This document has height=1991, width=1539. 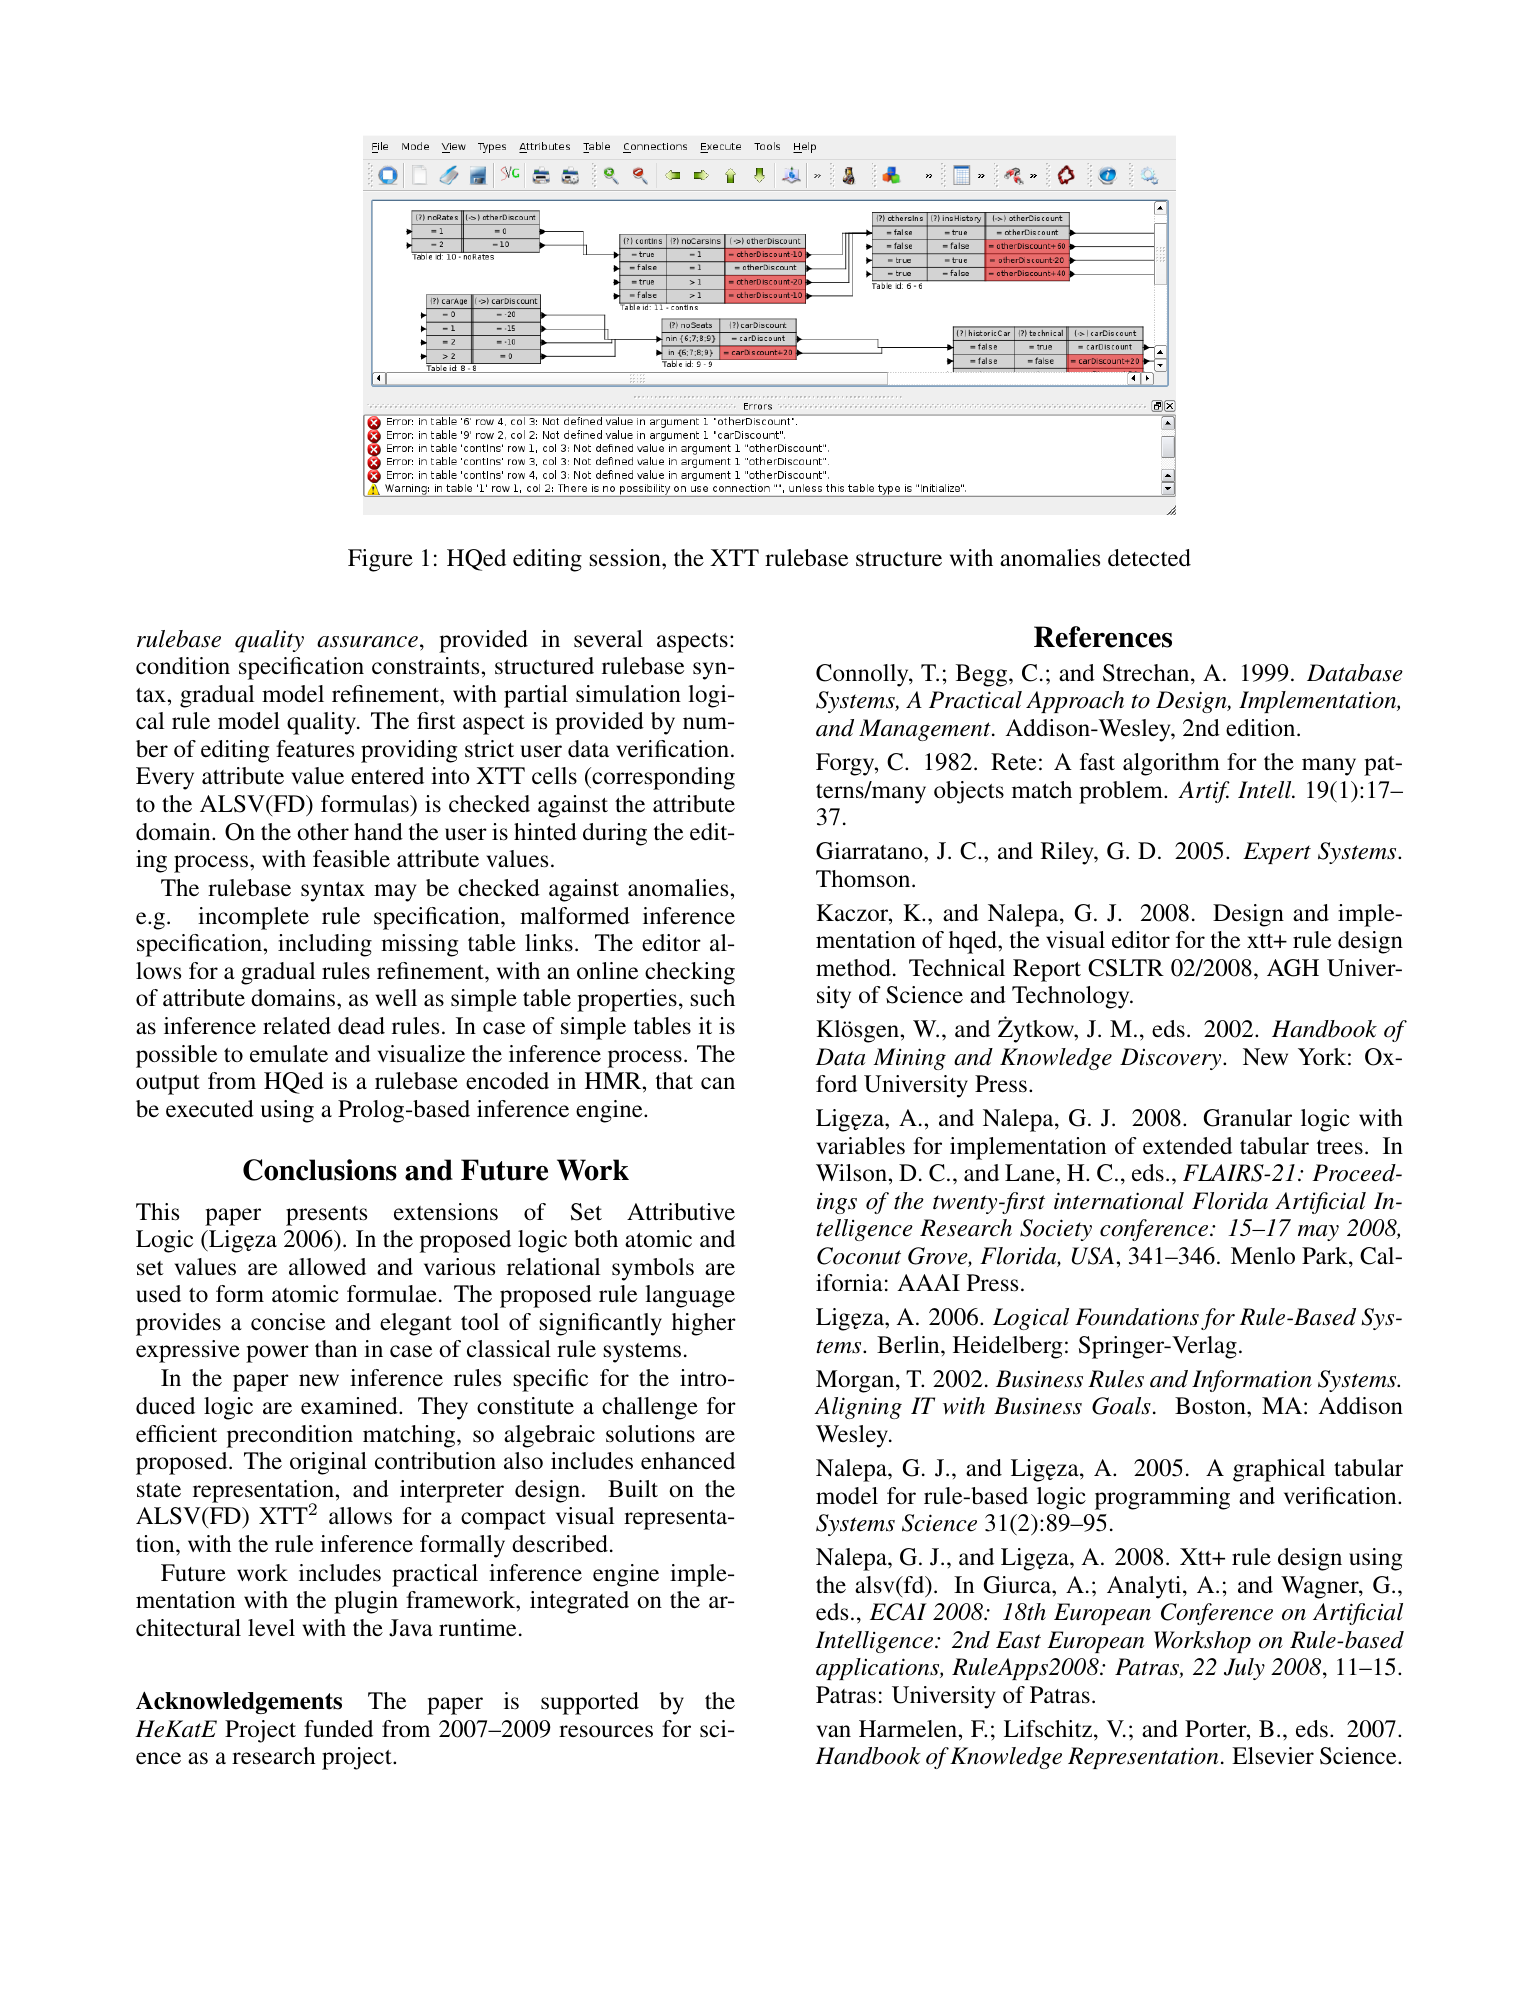 I want to click on Elsevier, so click(x=1273, y=1756).
